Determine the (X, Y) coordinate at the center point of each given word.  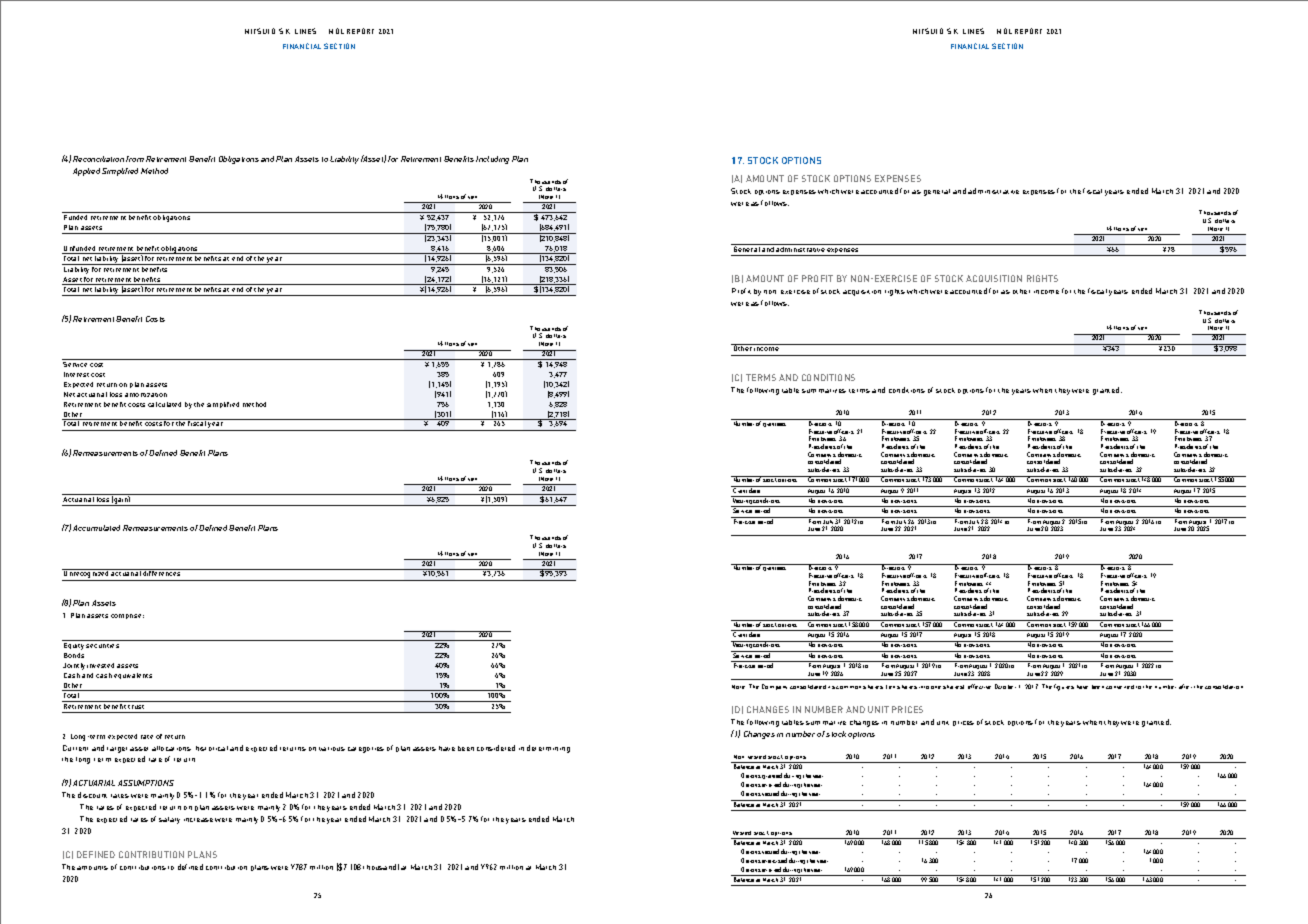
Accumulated (96, 528)
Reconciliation (98, 159)
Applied (86, 172)
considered (496, 748)
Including (492, 160)
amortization (146, 395)
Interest (76, 374)
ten (890, 687)
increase (198, 820)
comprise (127, 616)
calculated (164, 404)
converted (1120, 687)
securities (102, 646)
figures (1064, 687)
